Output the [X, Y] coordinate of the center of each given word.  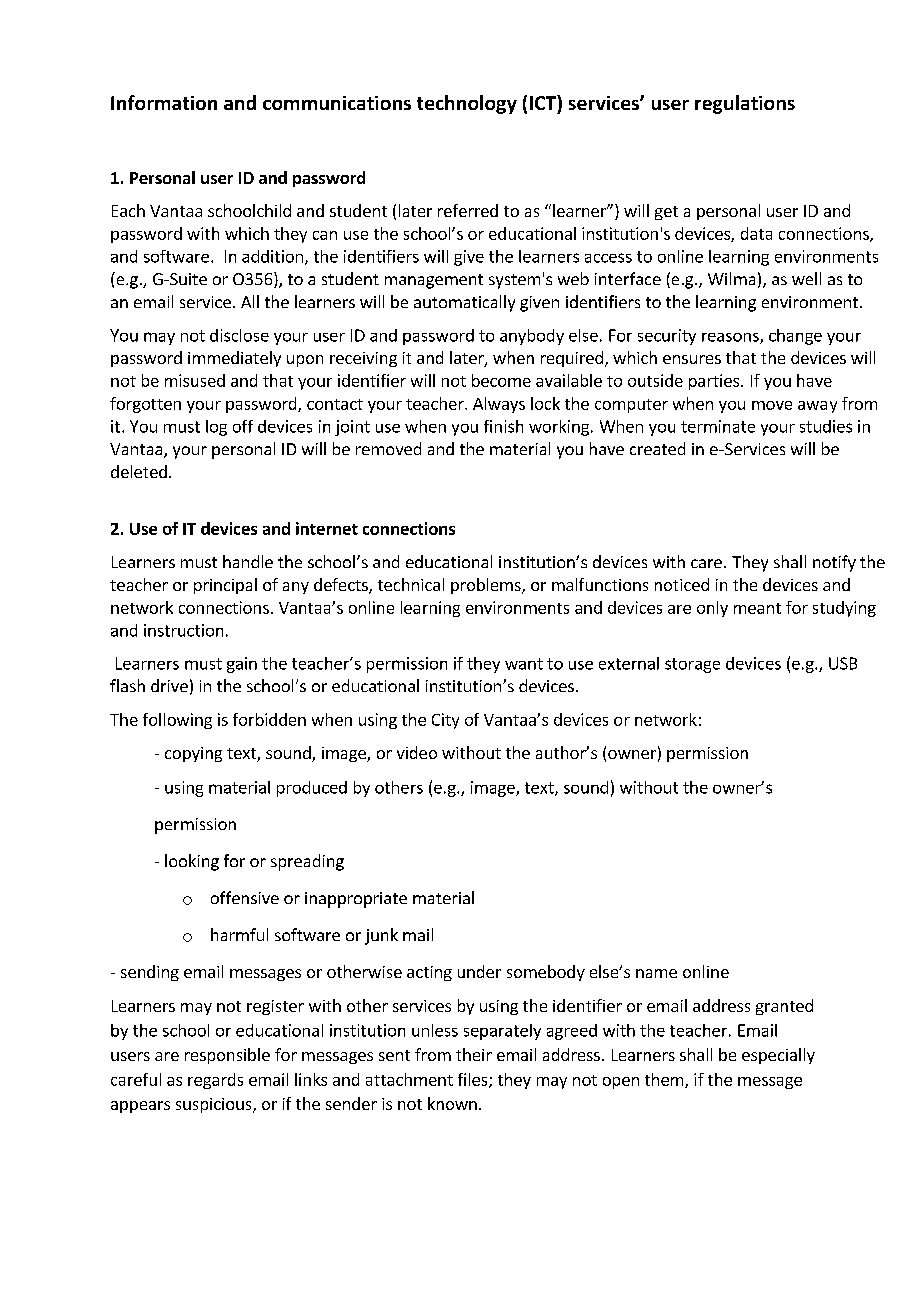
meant [757, 608]
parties [714, 382]
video [417, 752]
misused [195, 380]
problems [487, 586]
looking [192, 862]
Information [164, 102]
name [656, 973]
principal [225, 586]
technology [467, 104]
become [501, 380]
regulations [745, 104]
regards [215, 1081]
